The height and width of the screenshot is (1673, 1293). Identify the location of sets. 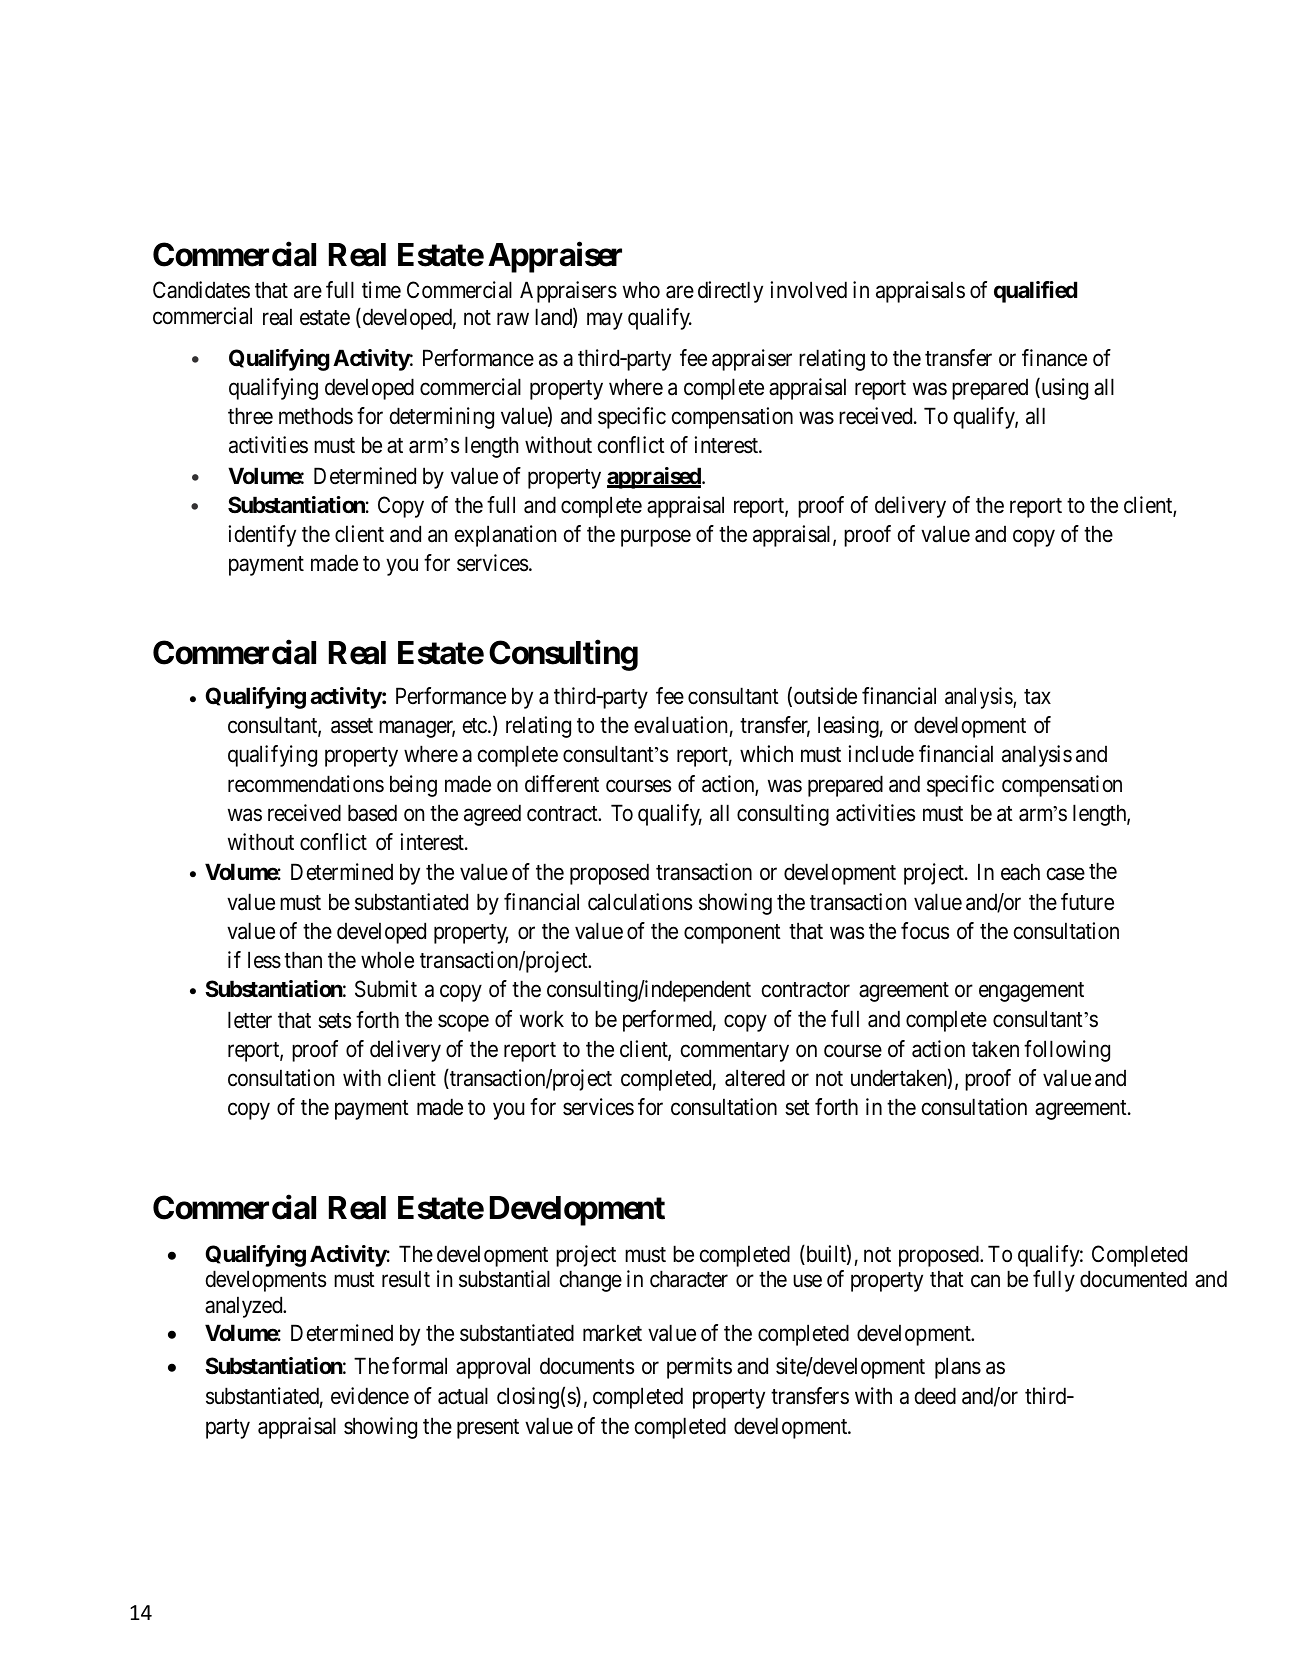
(334, 1021).
